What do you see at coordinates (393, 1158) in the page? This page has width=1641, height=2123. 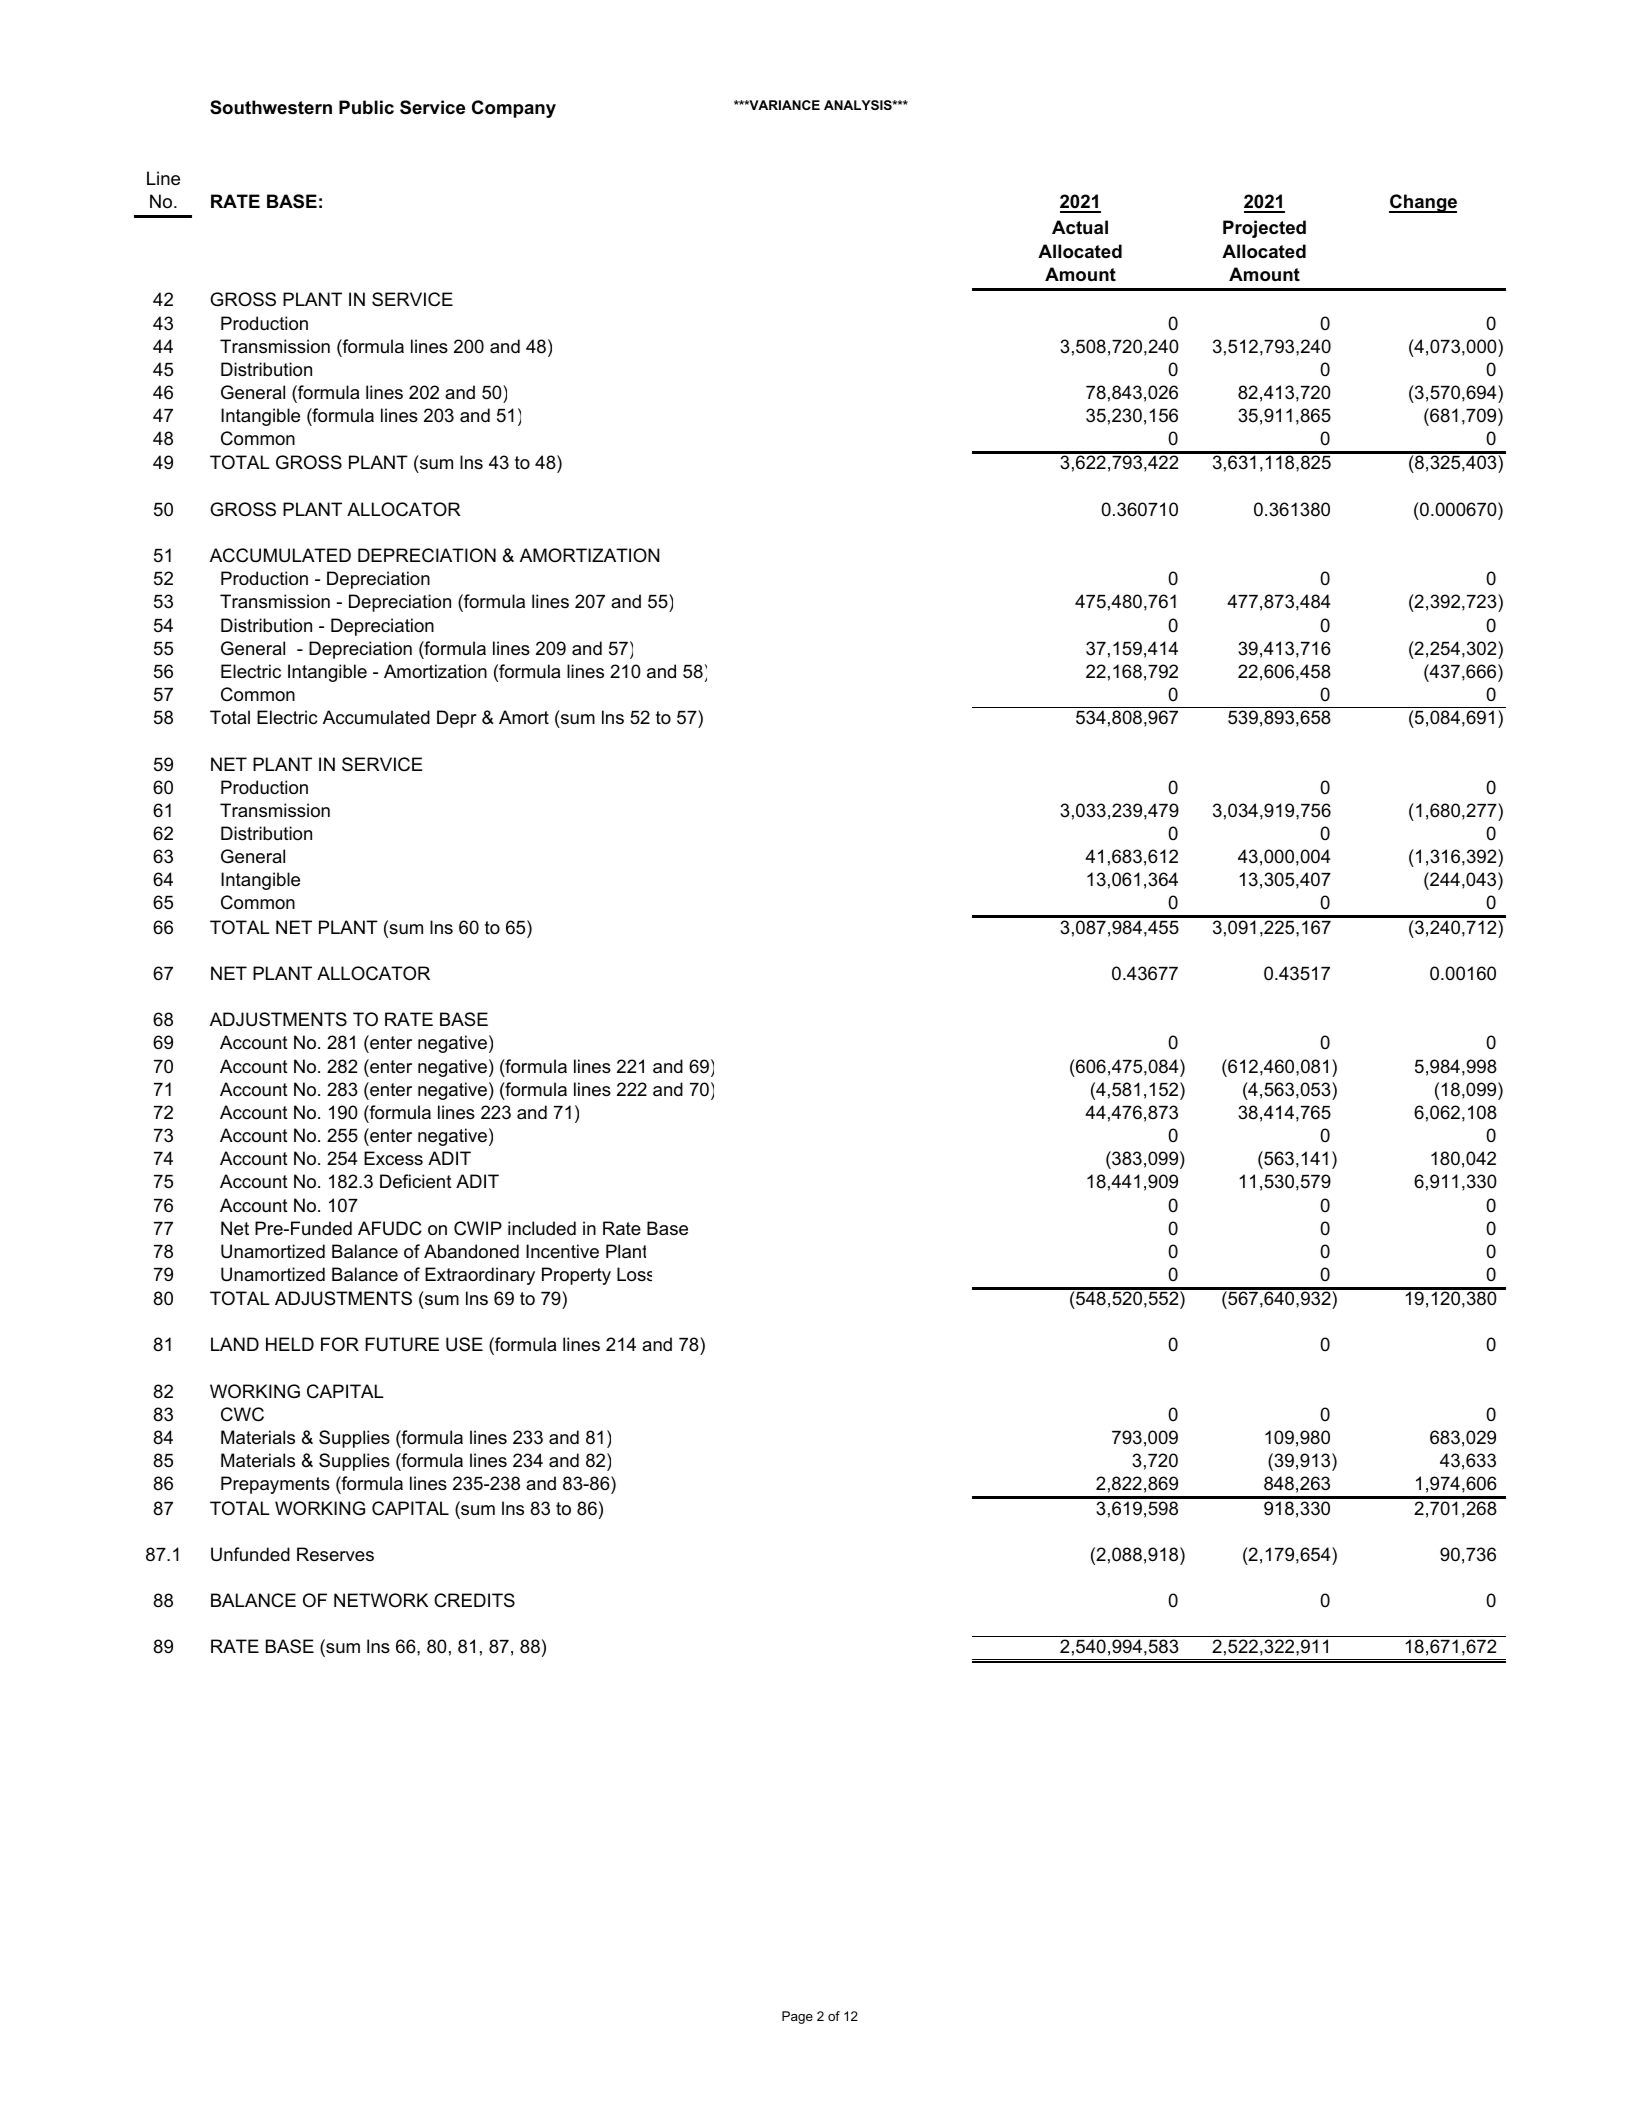 I see `Excess` at bounding box center [393, 1158].
